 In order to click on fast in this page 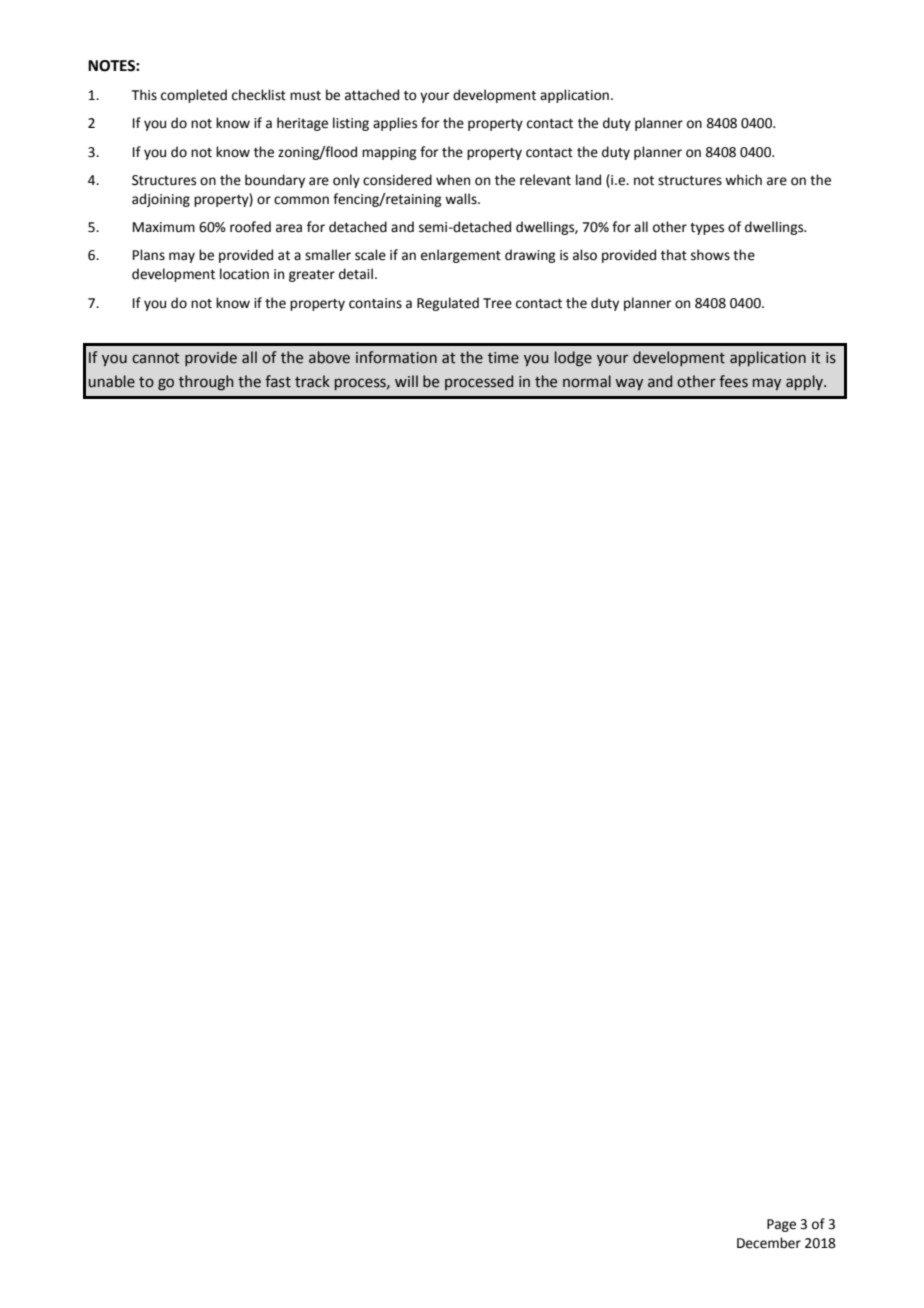, I will do `click(278, 381)`.
